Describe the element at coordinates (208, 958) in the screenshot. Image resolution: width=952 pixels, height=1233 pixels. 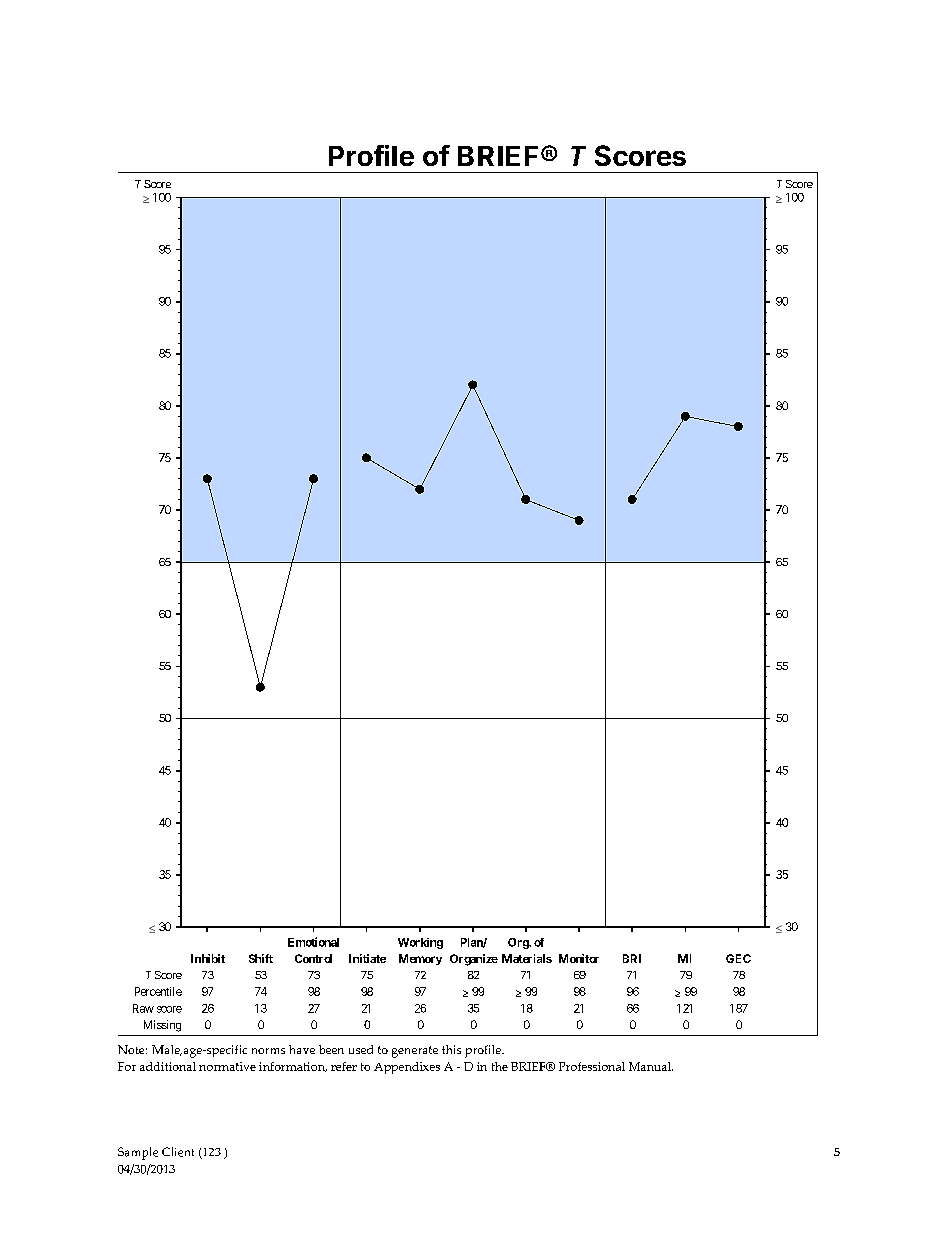
I see `Inhibit` at that location.
